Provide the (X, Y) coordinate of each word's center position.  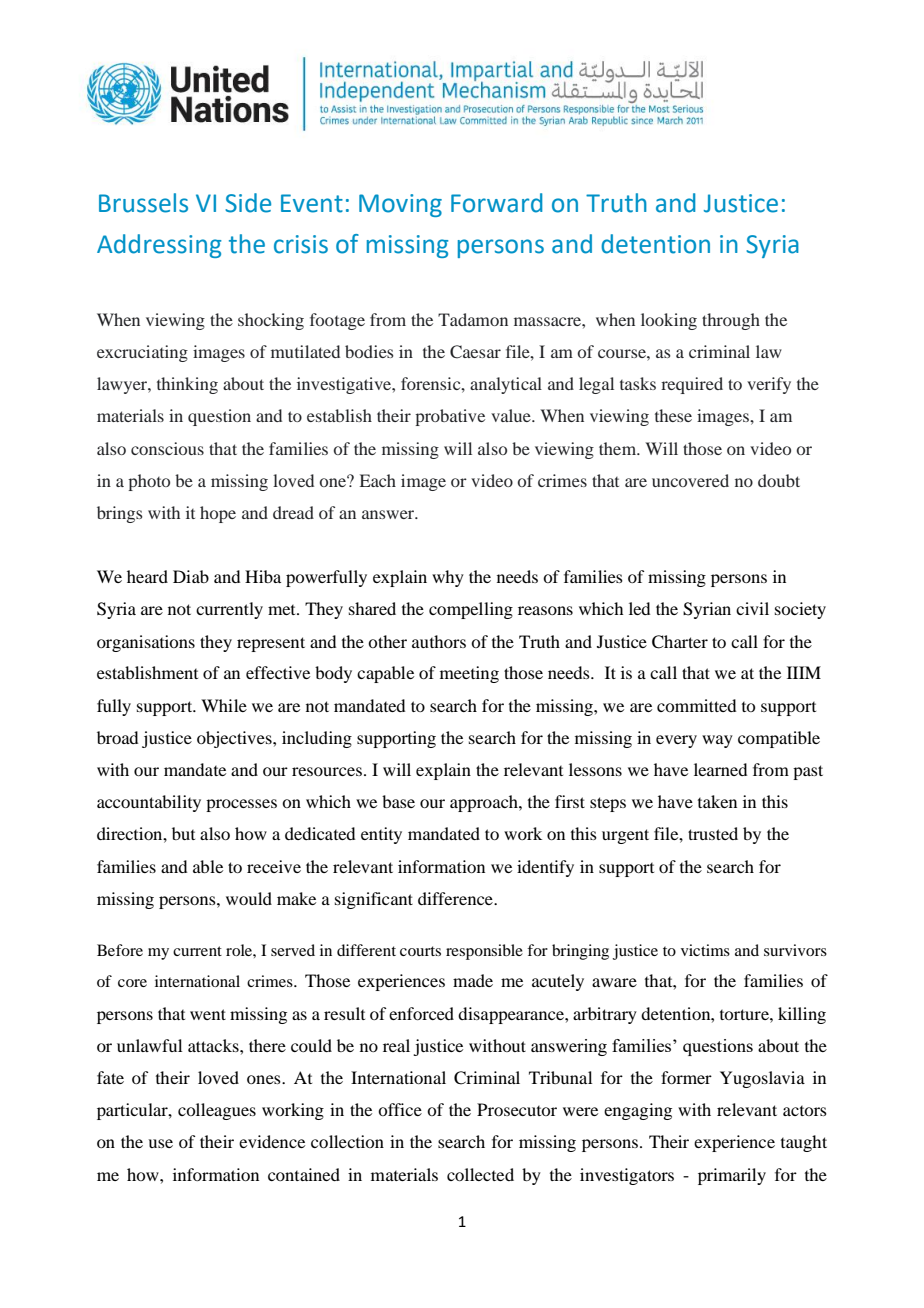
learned (720, 769)
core (132, 983)
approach (485, 803)
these (673, 415)
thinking (187, 385)
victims (705, 950)
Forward (496, 203)
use (160, 1143)
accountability (149, 803)
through (731, 321)
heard (147, 576)
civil (752, 608)
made (473, 980)
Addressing (159, 246)
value (512, 415)
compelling (471, 610)
